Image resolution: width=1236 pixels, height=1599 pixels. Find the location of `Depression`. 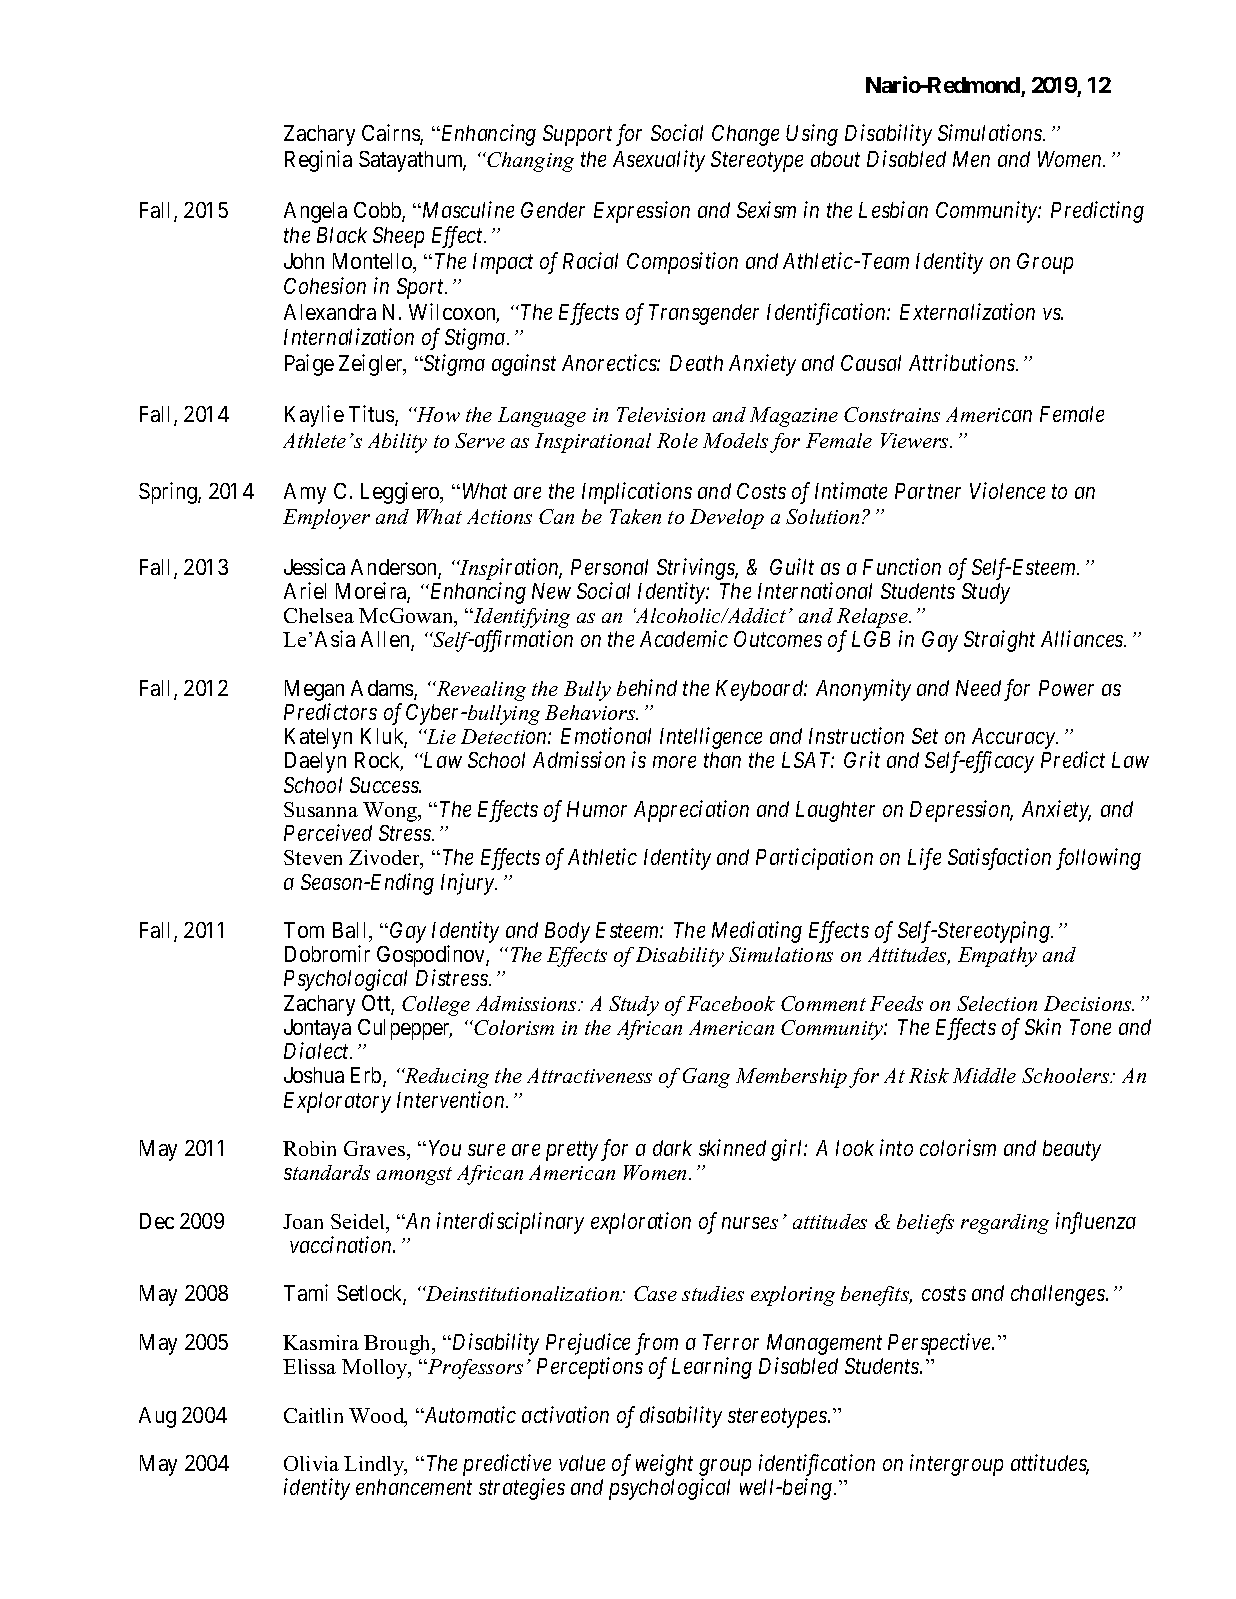

Depression is located at coordinates (961, 811).
